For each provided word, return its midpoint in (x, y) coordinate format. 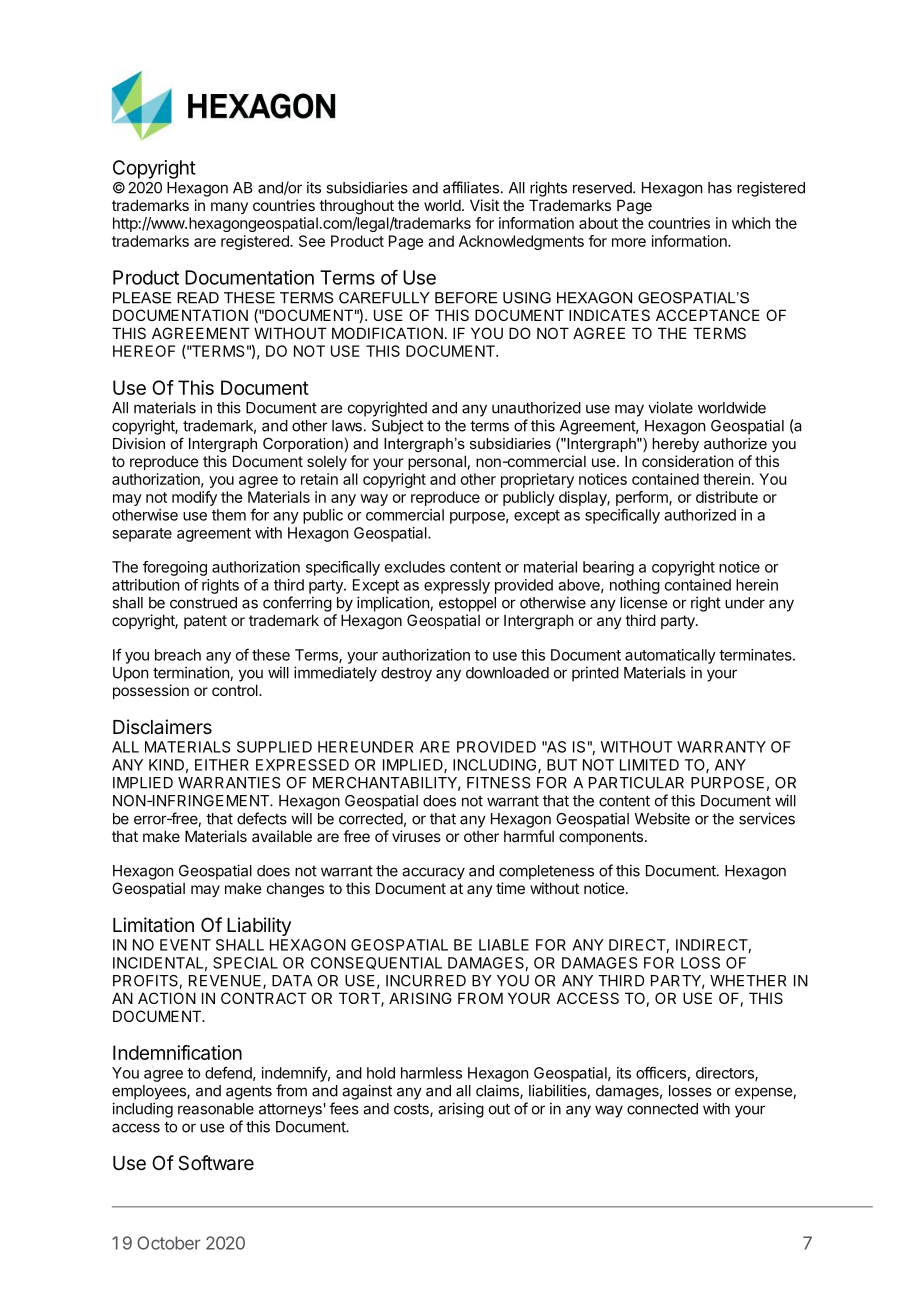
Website (662, 818)
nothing (635, 586)
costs (412, 1110)
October (169, 1243)
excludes (415, 567)
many (229, 208)
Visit (484, 205)
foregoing (175, 568)
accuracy (433, 873)
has (720, 188)
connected (662, 1109)
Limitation (153, 925)
